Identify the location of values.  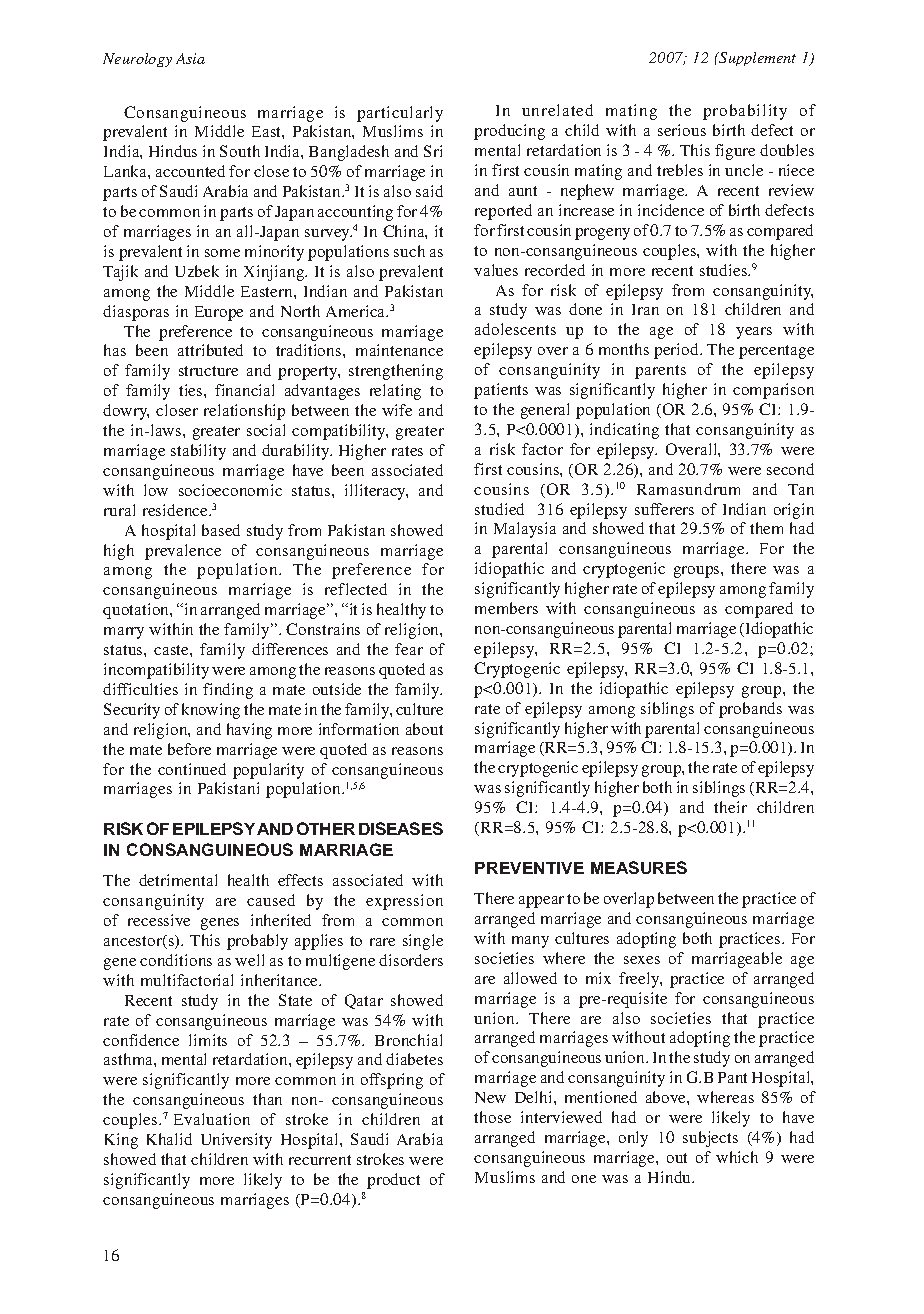
(496, 270).
